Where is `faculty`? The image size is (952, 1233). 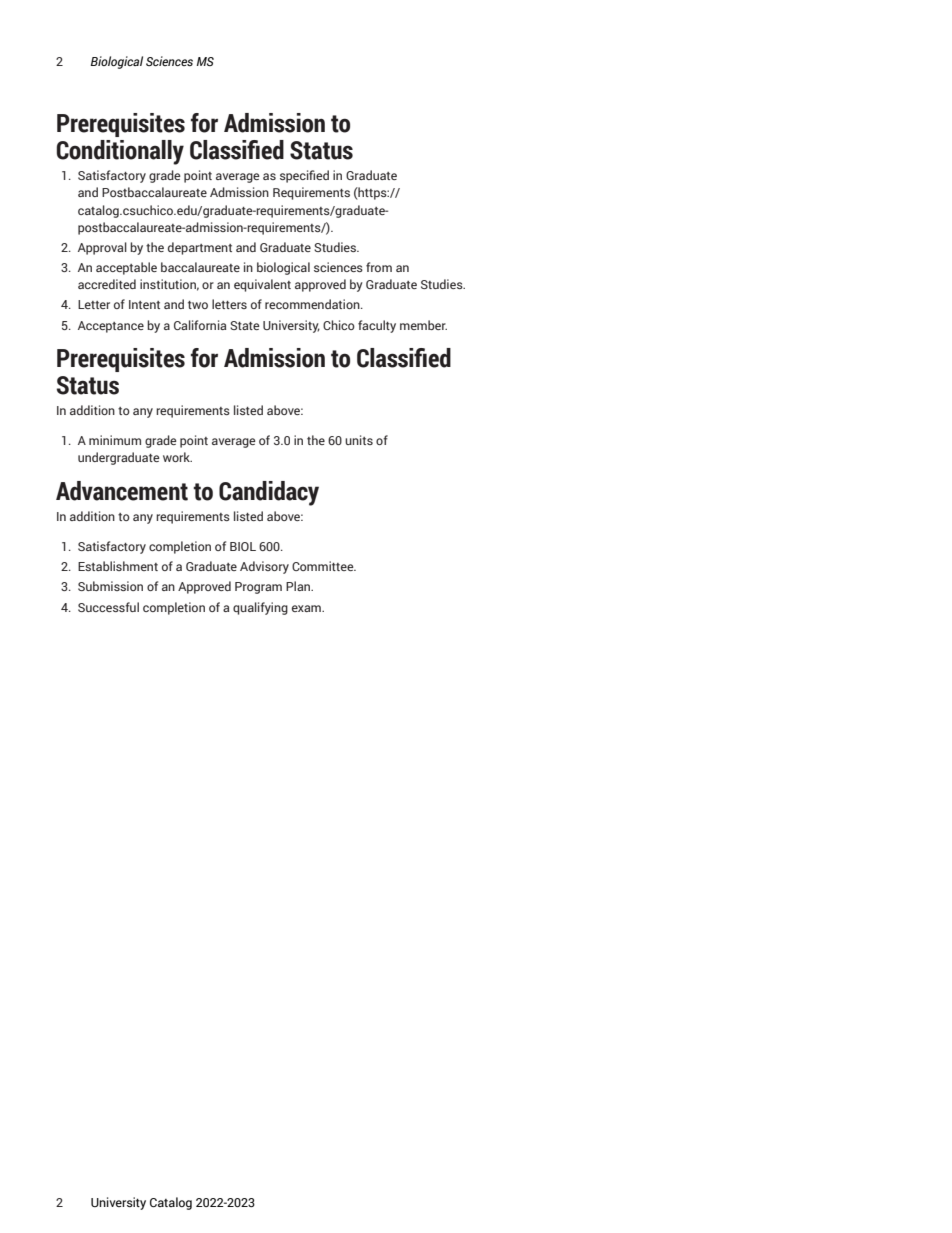
faculty is located at coordinates (377, 326).
